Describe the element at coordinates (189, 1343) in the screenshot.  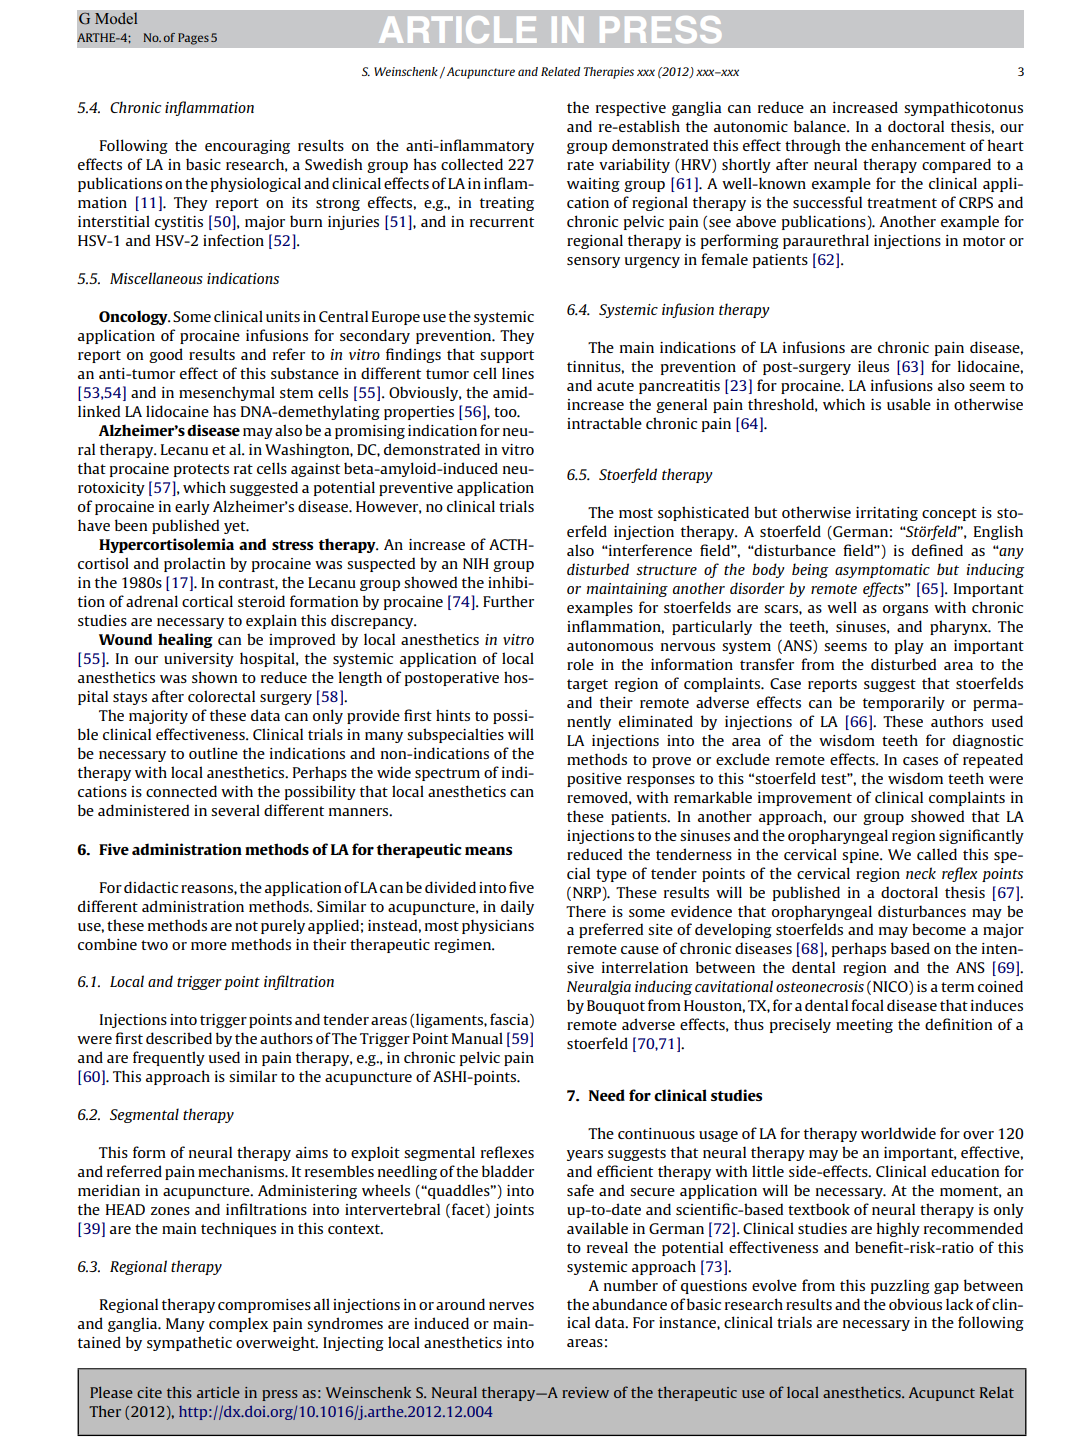
I see `sympathetic` at that location.
